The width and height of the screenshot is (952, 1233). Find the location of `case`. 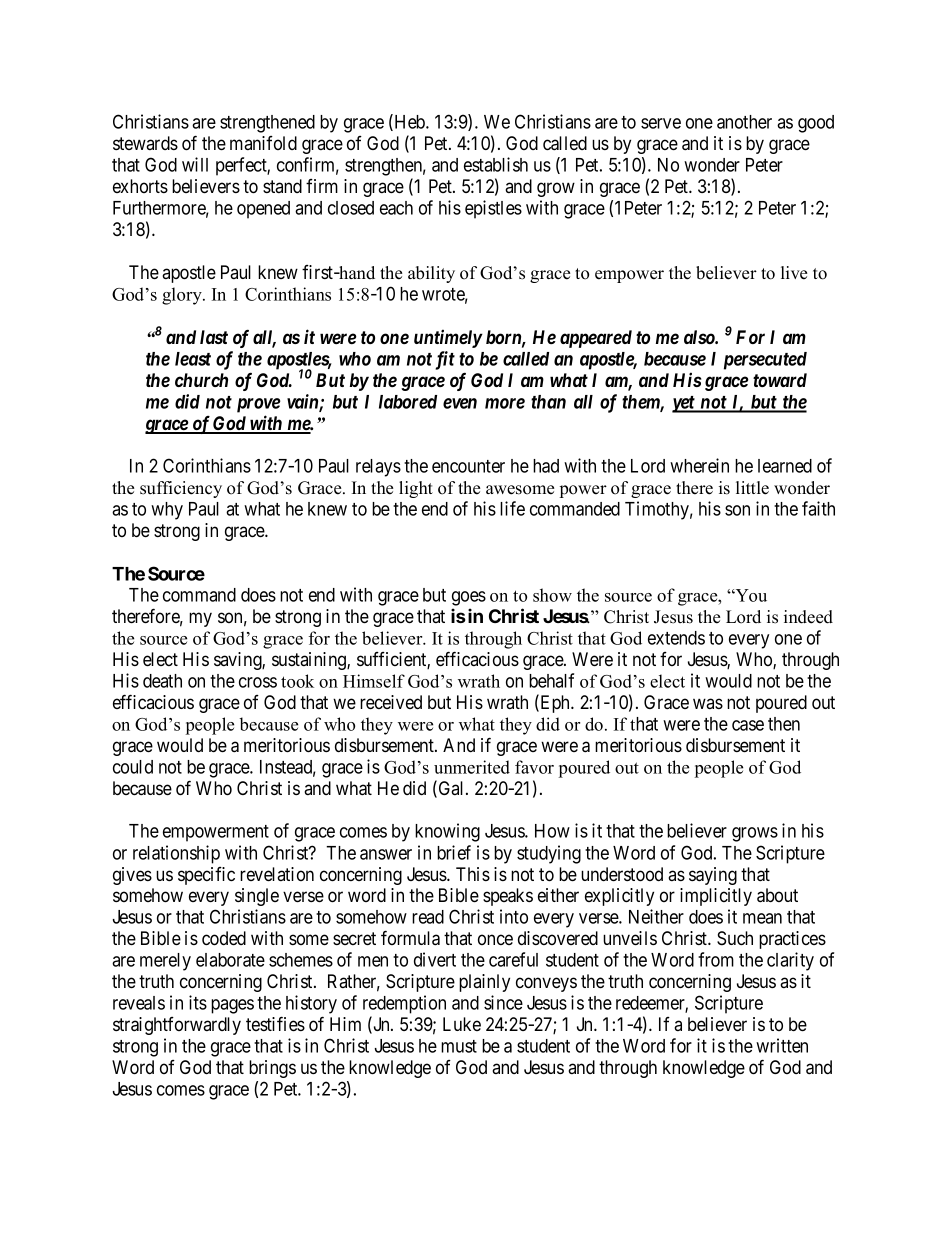

case is located at coordinates (748, 725).
